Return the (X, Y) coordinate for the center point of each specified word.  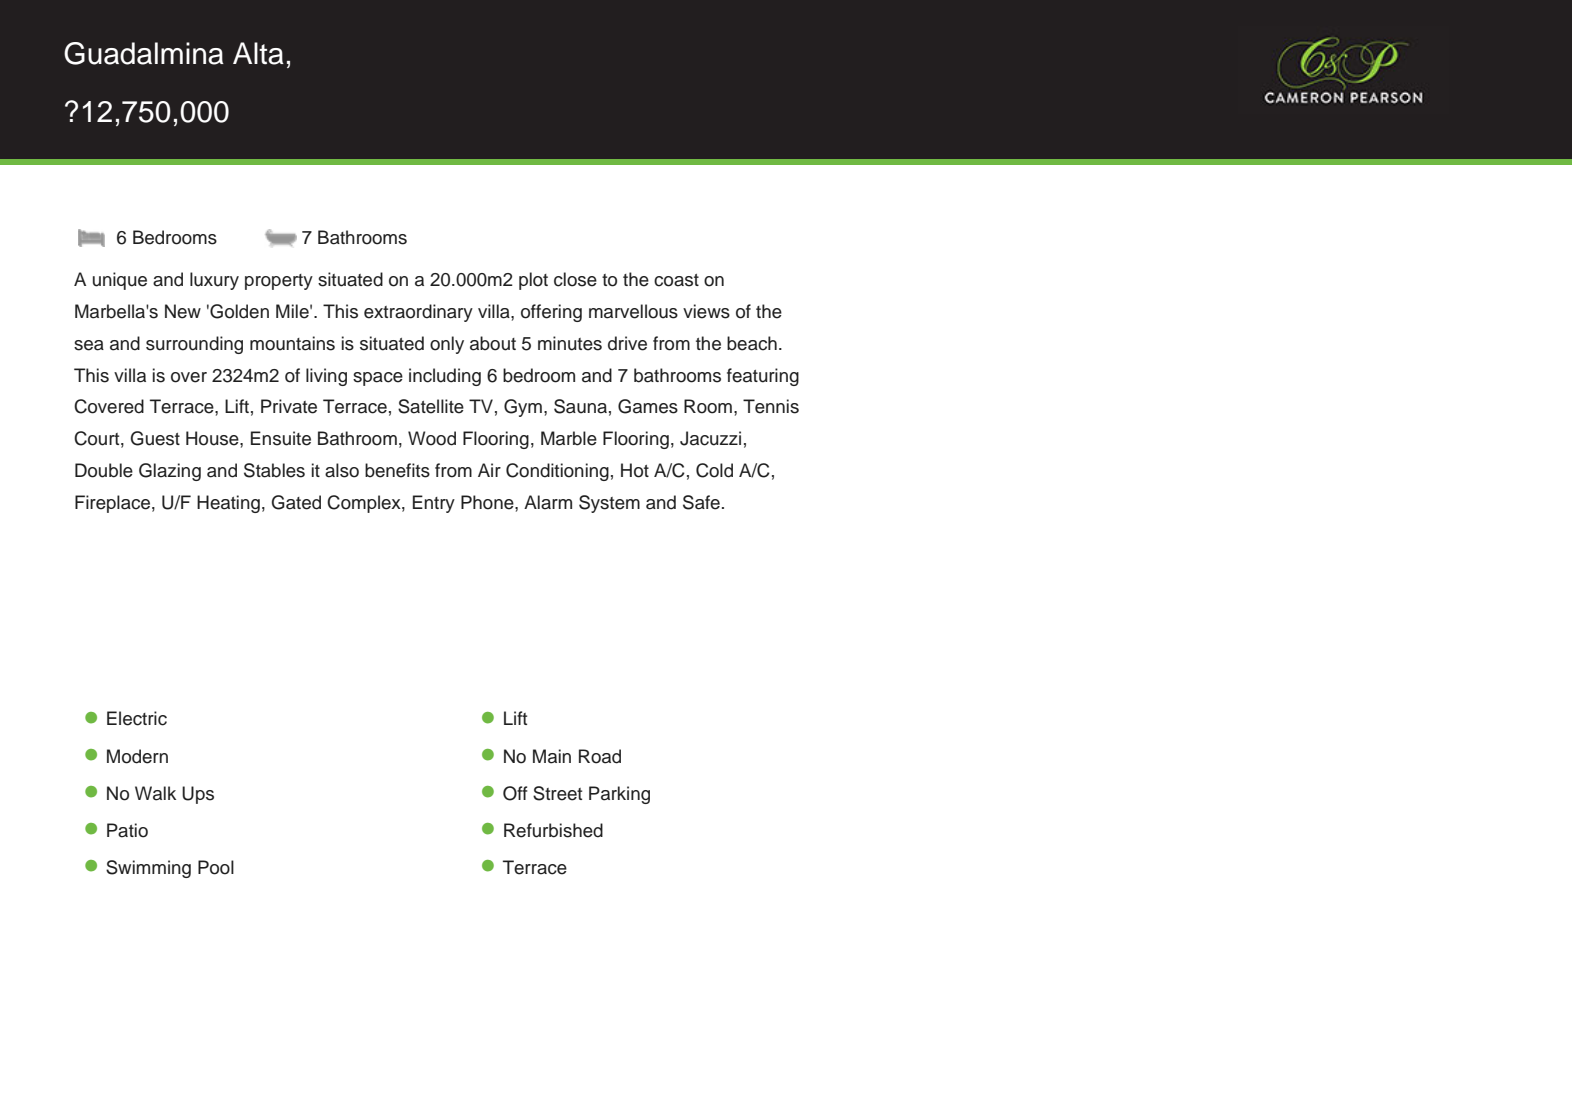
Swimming (148, 869)
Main (552, 756)
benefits (397, 470)
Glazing (170, 472)
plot (533, 281)
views (706, 311)
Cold (714, 470)
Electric (137, 718)
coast (676, 280)
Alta (258, 53)
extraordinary (418, 313)
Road (600, 756)
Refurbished (553, 830)
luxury (214, 281)
